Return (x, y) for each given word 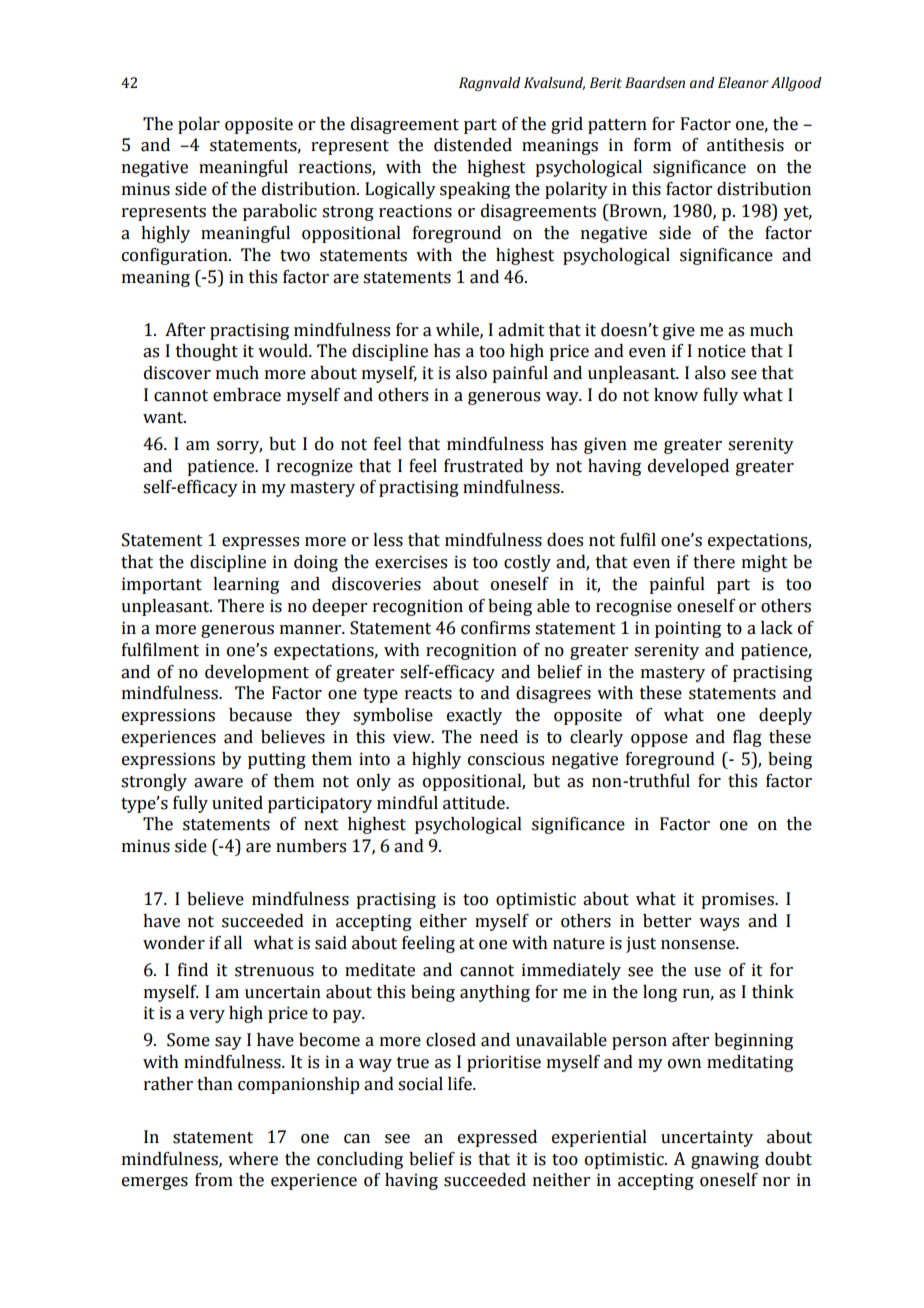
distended (473, 145)
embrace (247, 395)
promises (738, 900)
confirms (495, 628)
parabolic (280, 212)
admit (521, 330)
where (253, 1159)
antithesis (745, 145)
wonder (174, 943)
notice (722, 351)
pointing (688, 629)
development (257, 673)
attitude (475, 803)
